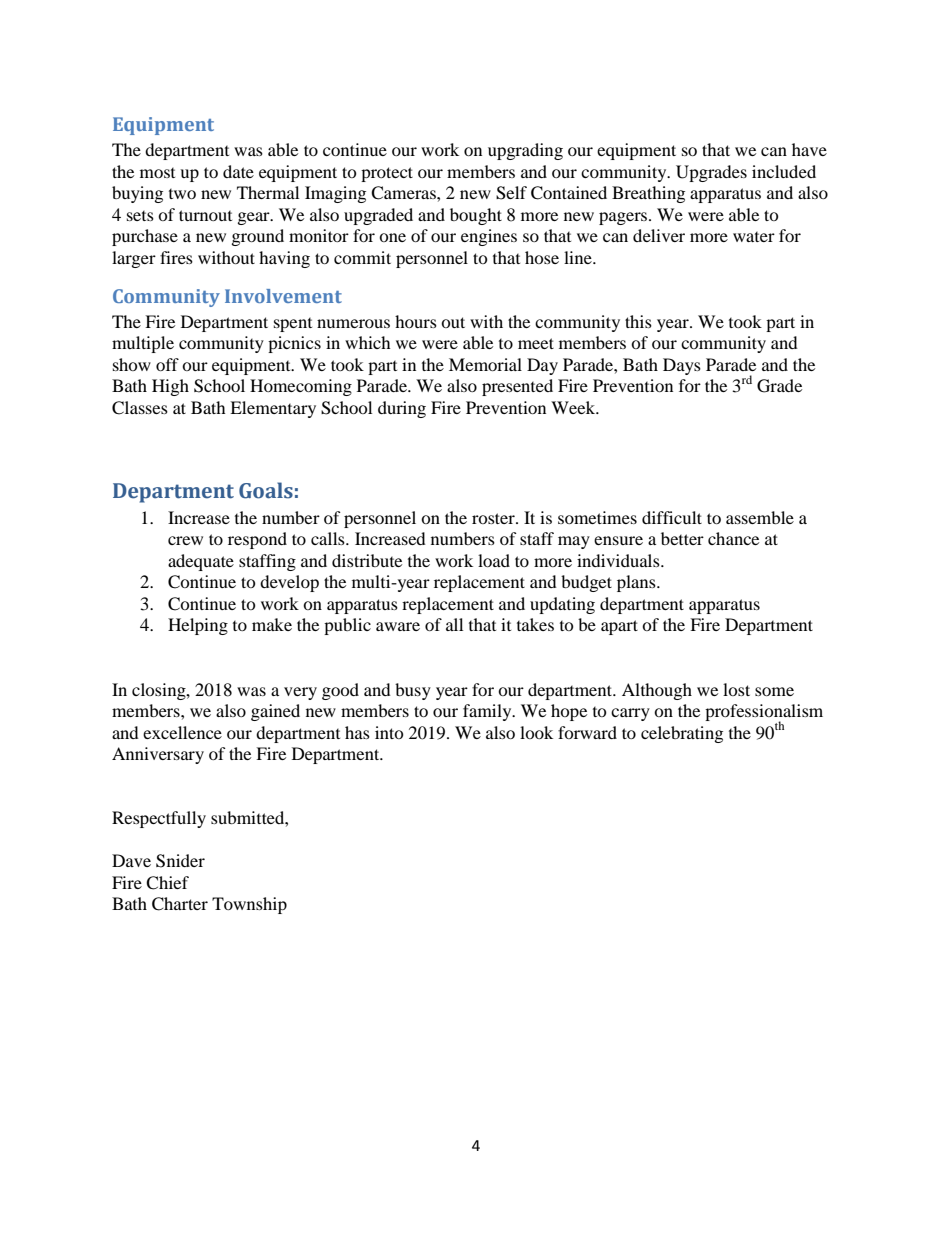 The image size is (952, 1233). What do you see at coordinates (784, 171) in the screenshot?
I see `included` at bounding box center [784, 171].
